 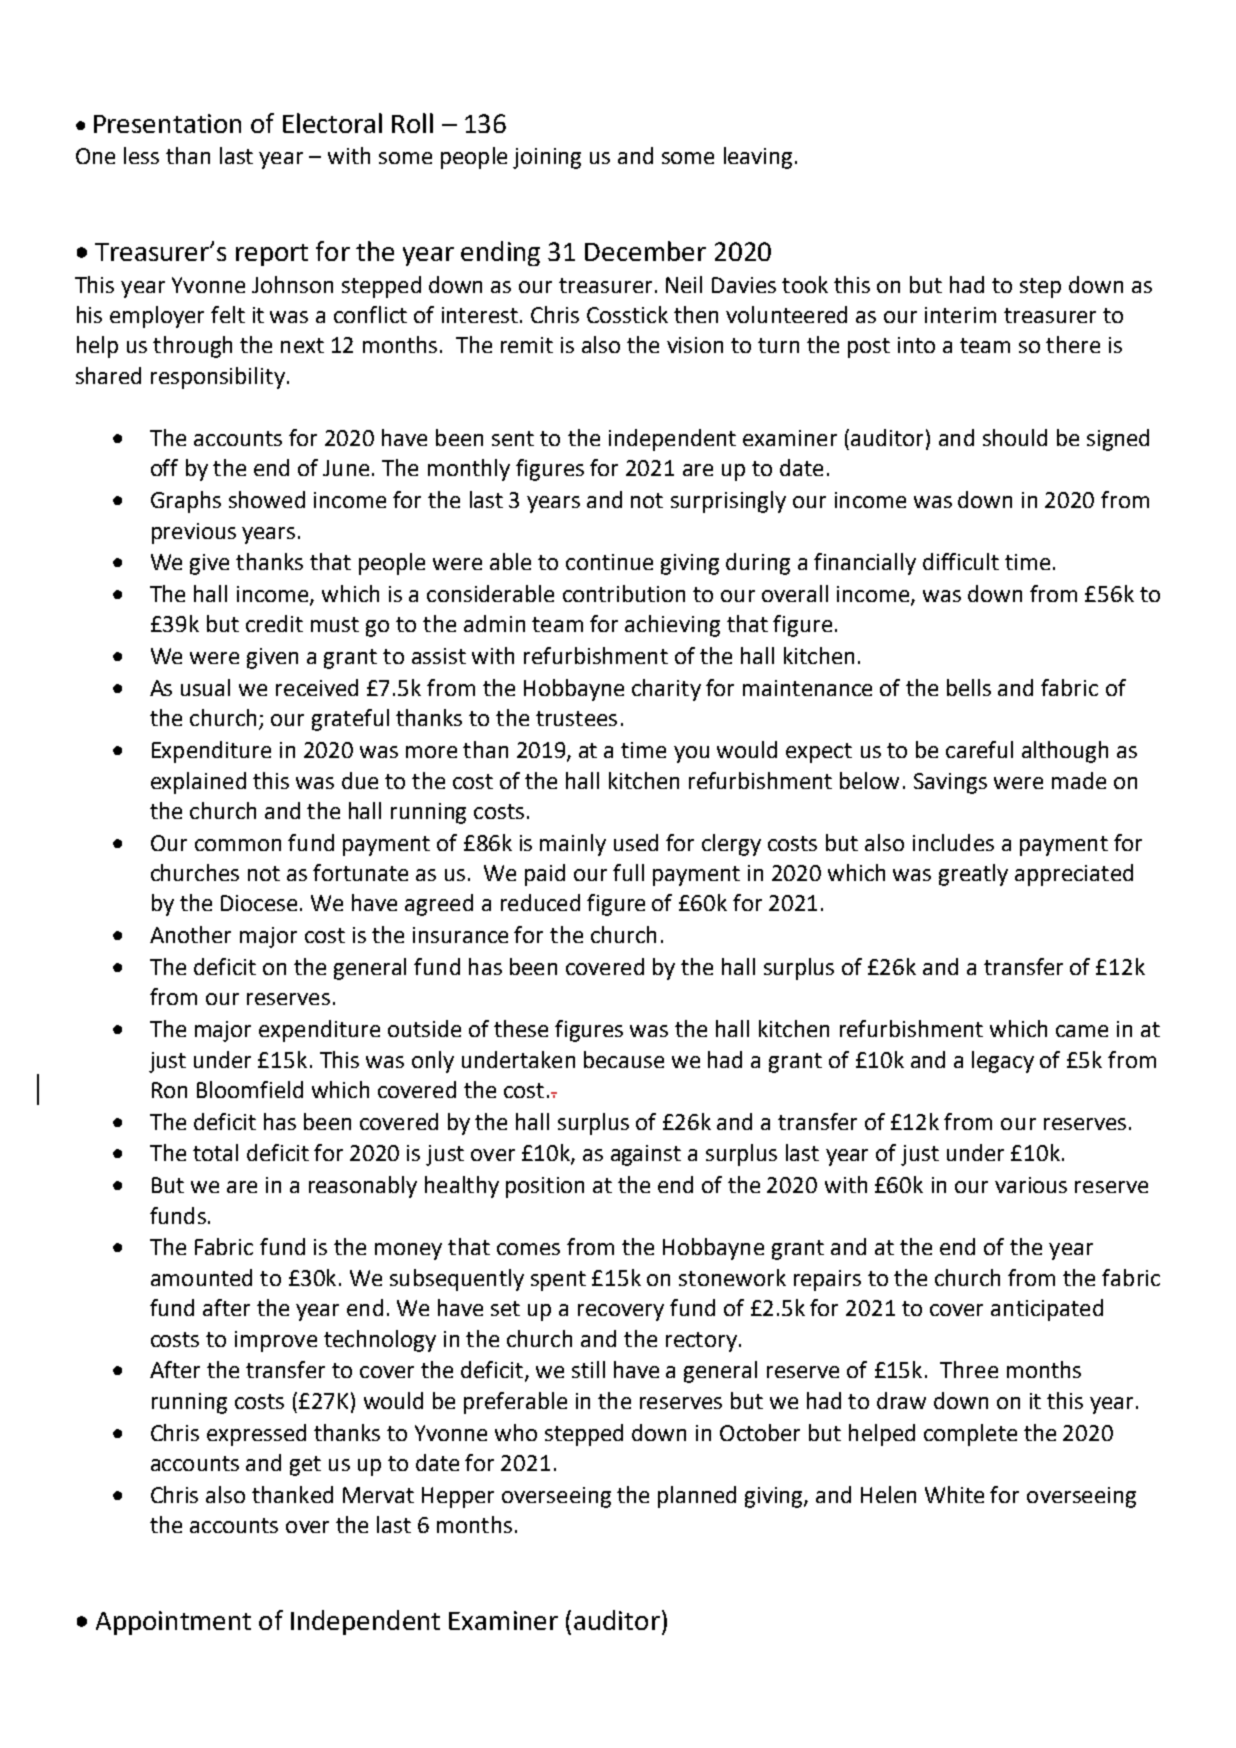 What do you see at coordinates (960, 315) in the image?
I see `interim` at bounding box center [960, 315].
